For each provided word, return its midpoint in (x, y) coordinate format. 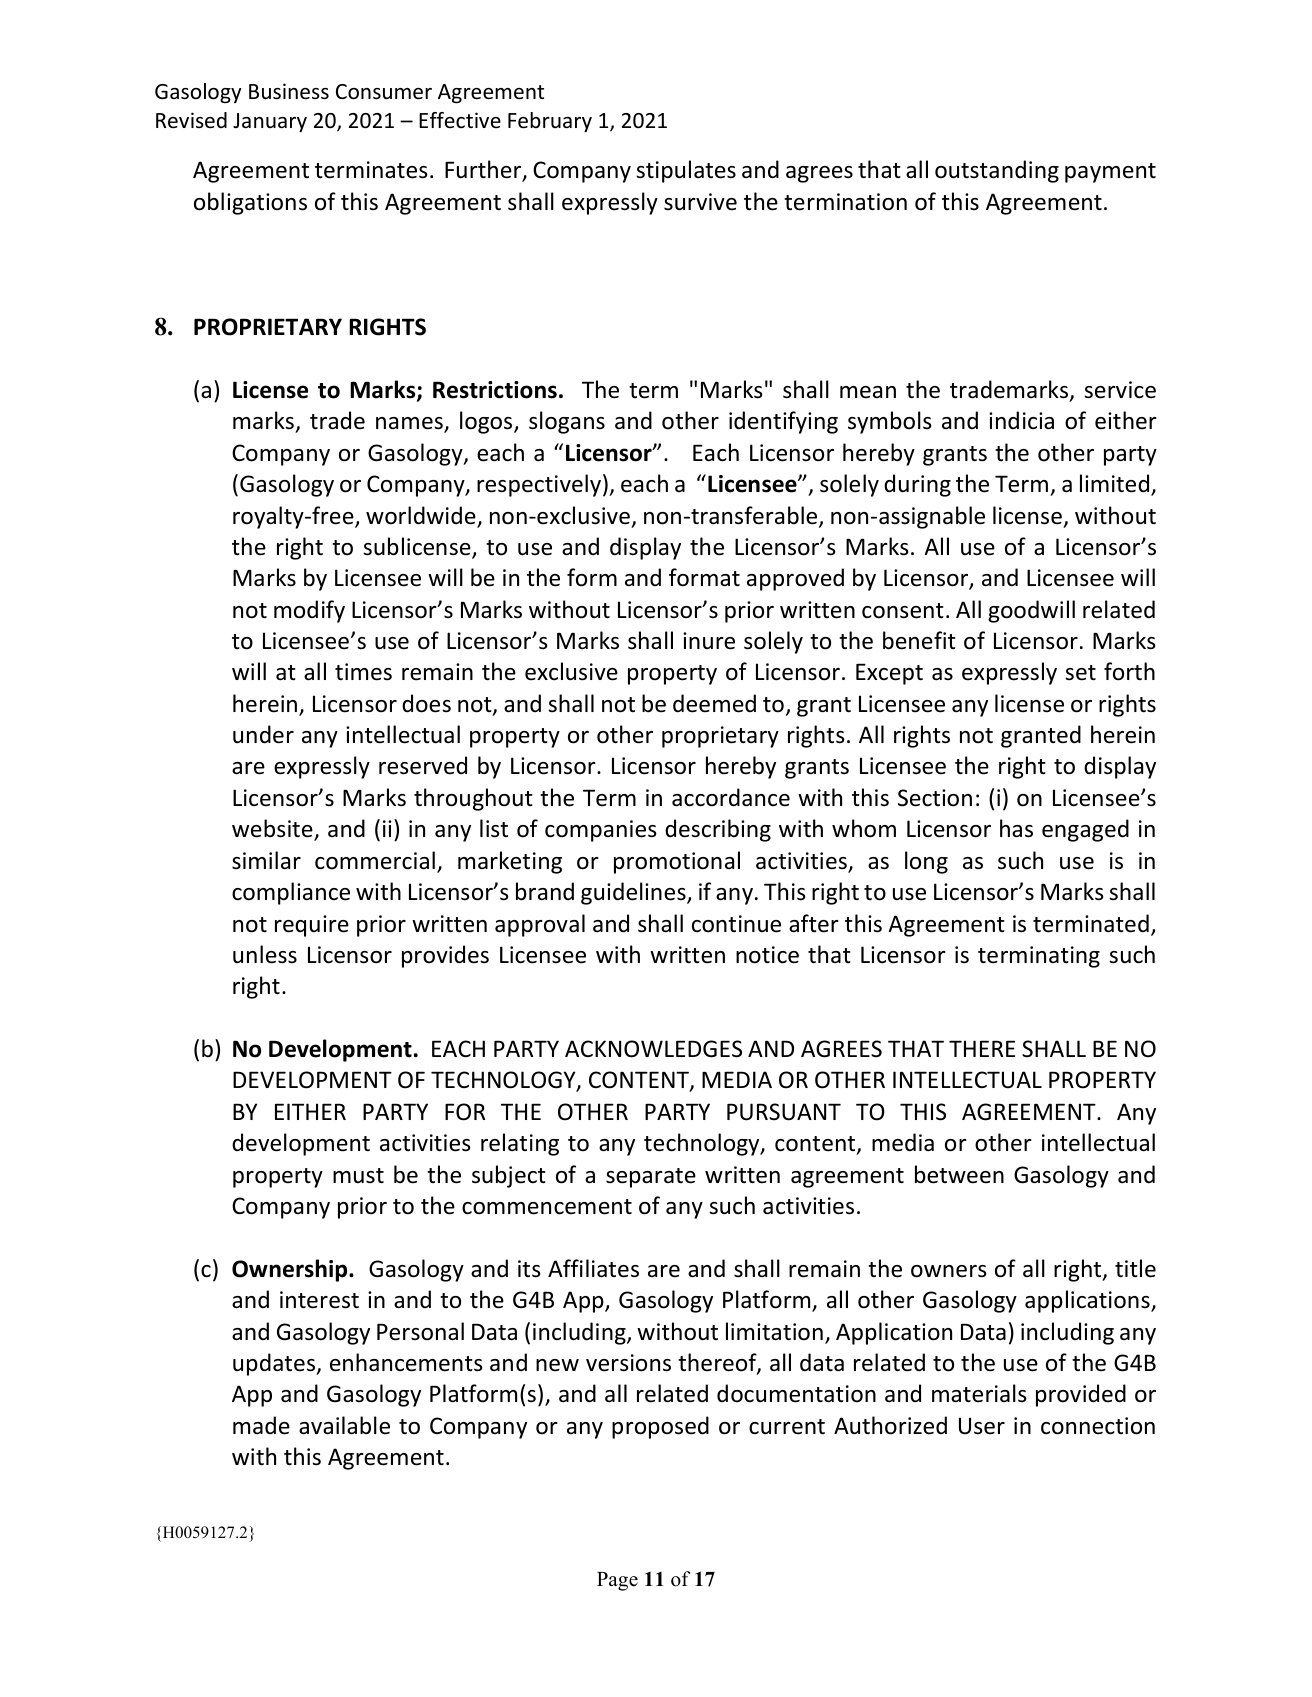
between (959, 1174)
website (273, 829)
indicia (1021, 420)
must (358, 1176)
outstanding (997, 171)
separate (651, 1178)
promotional (677, 862)
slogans (567, 422)
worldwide (422, 516)
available (344, 1425)
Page (617, 1581)
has (1016, 828)
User (982, 1426)
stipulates (686, 171)
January (270, 122)
